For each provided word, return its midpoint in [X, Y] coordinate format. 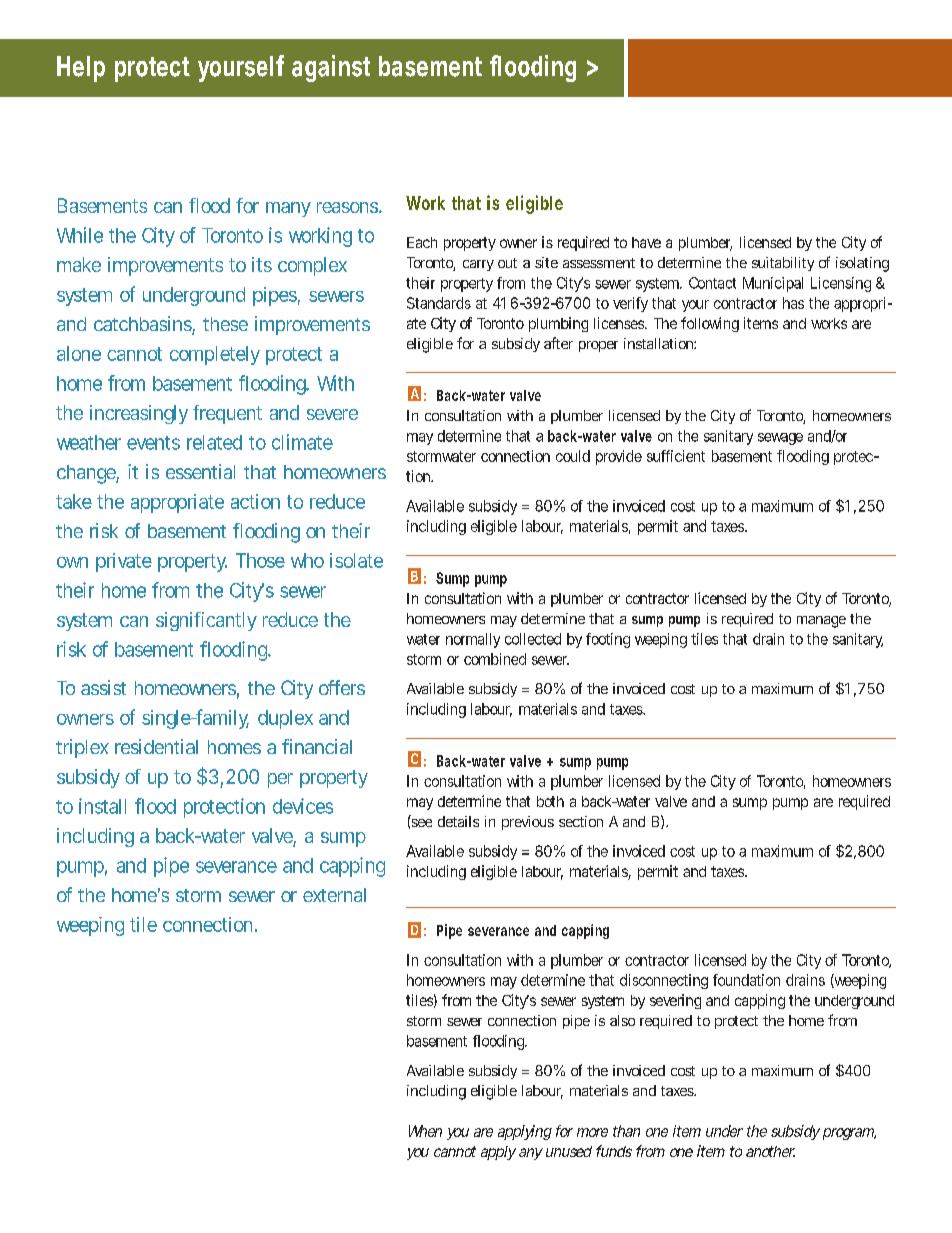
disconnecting [664, 981]
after [558, 343]
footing [608, 640]
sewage [780, 439]
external [334, 895]
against [331, 68]
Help [81, 69]
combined [495, 659]
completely [215, 355]
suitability [783, 264]
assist [103, 687]
